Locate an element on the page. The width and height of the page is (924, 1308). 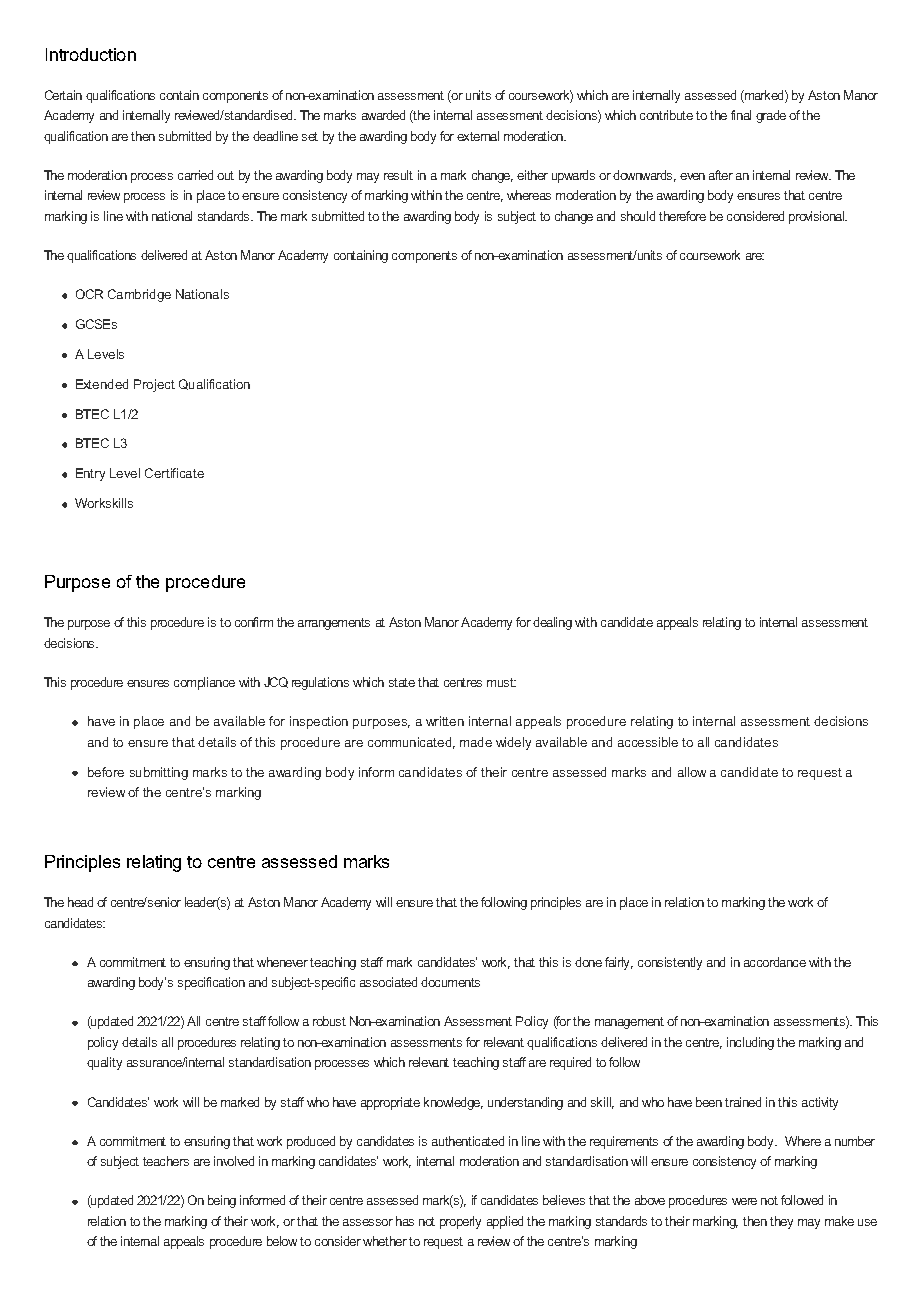
teachers is located at coordinates (166, 1161).
